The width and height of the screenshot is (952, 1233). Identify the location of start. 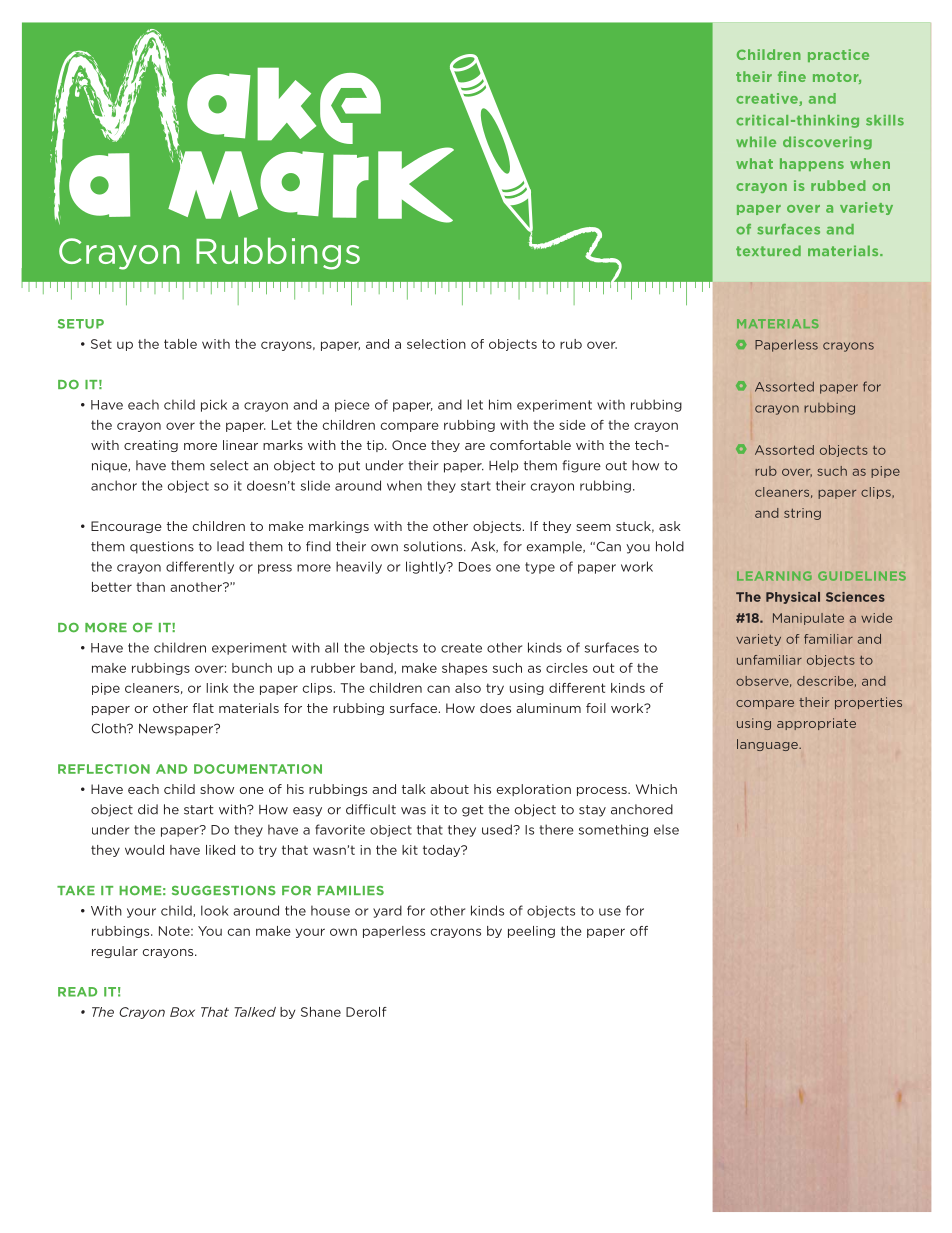
(476, 486).
